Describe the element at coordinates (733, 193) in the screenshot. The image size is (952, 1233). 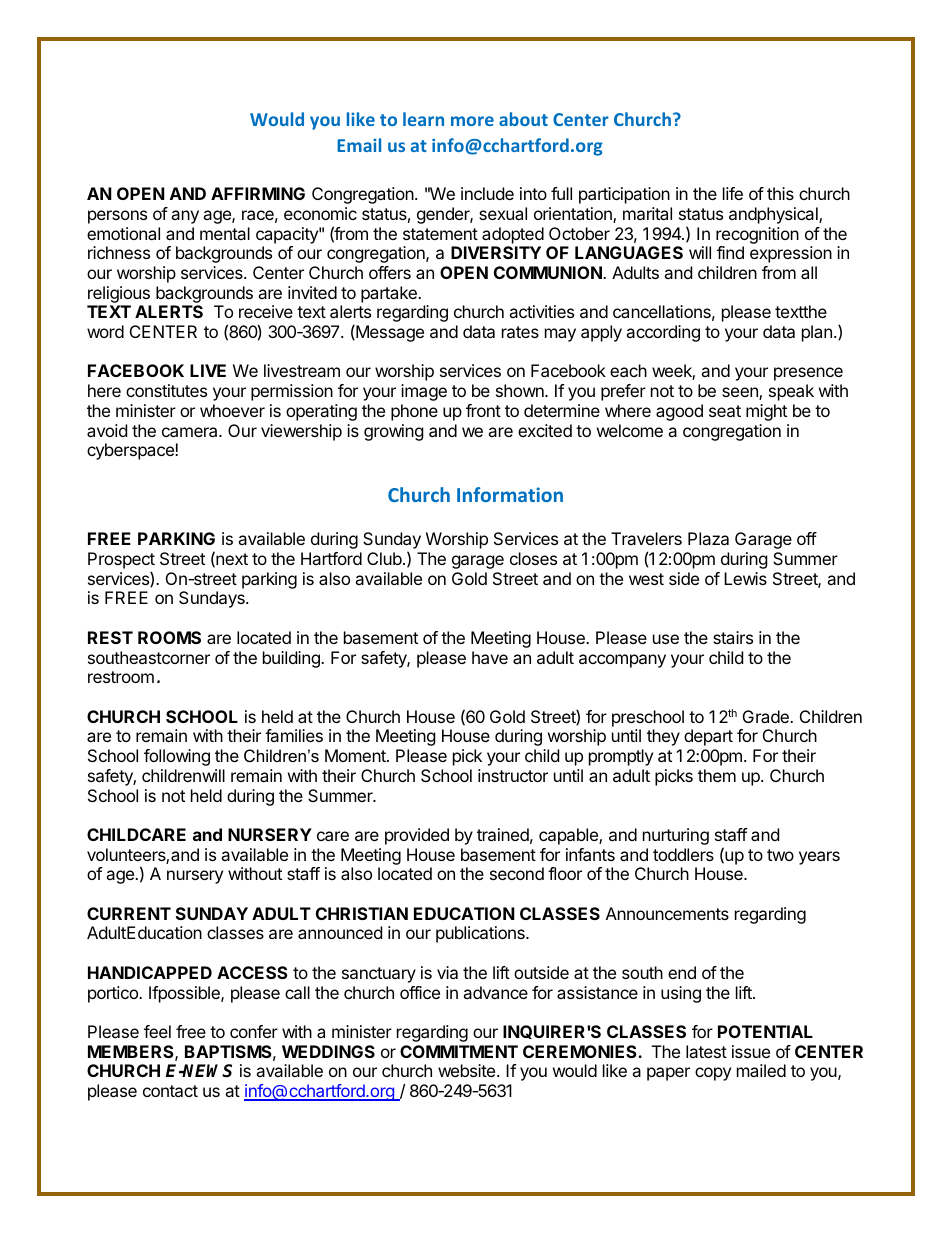
I see `life` at that location.
